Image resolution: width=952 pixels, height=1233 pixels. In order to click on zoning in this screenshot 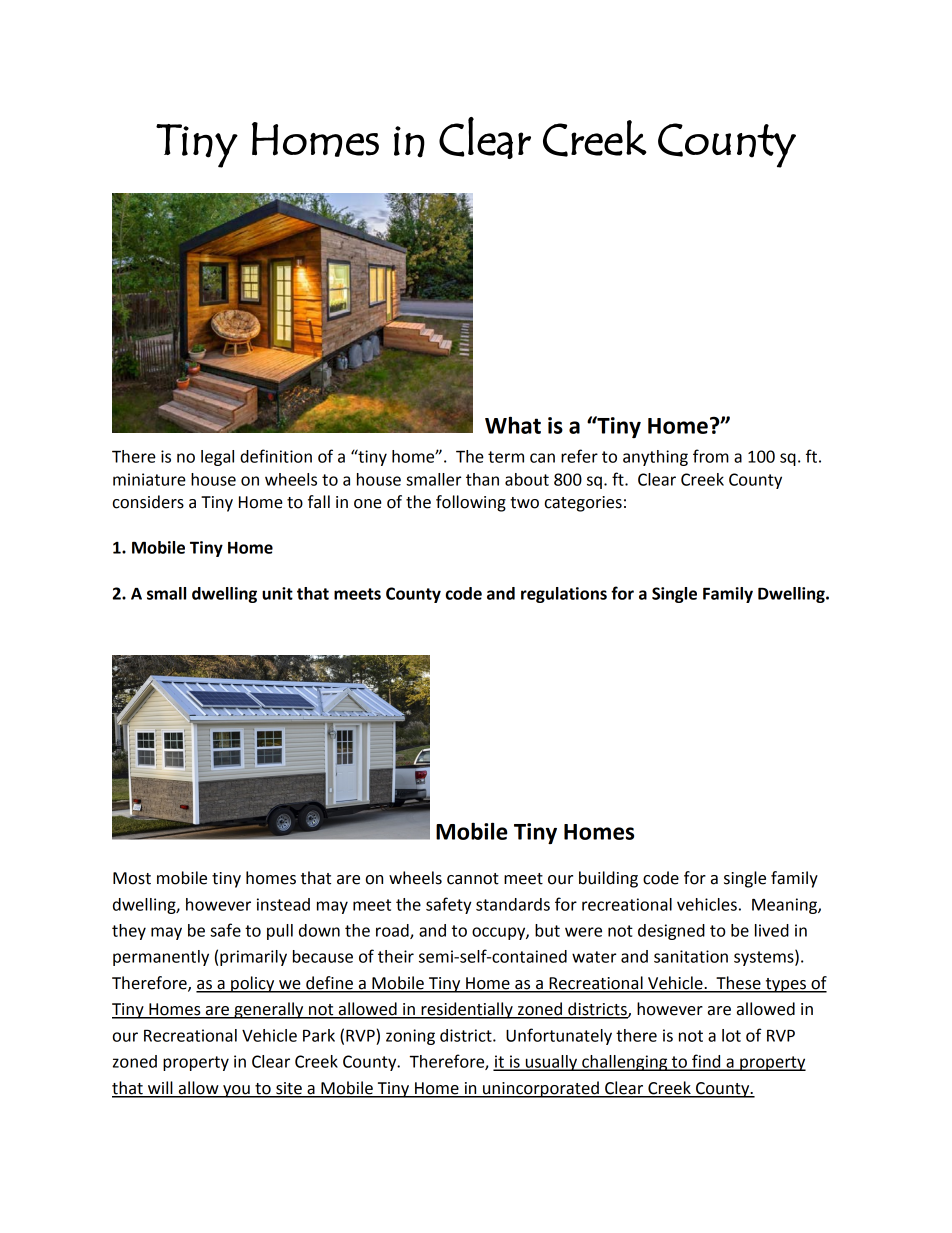, I will do `click(410, 1037)`.
